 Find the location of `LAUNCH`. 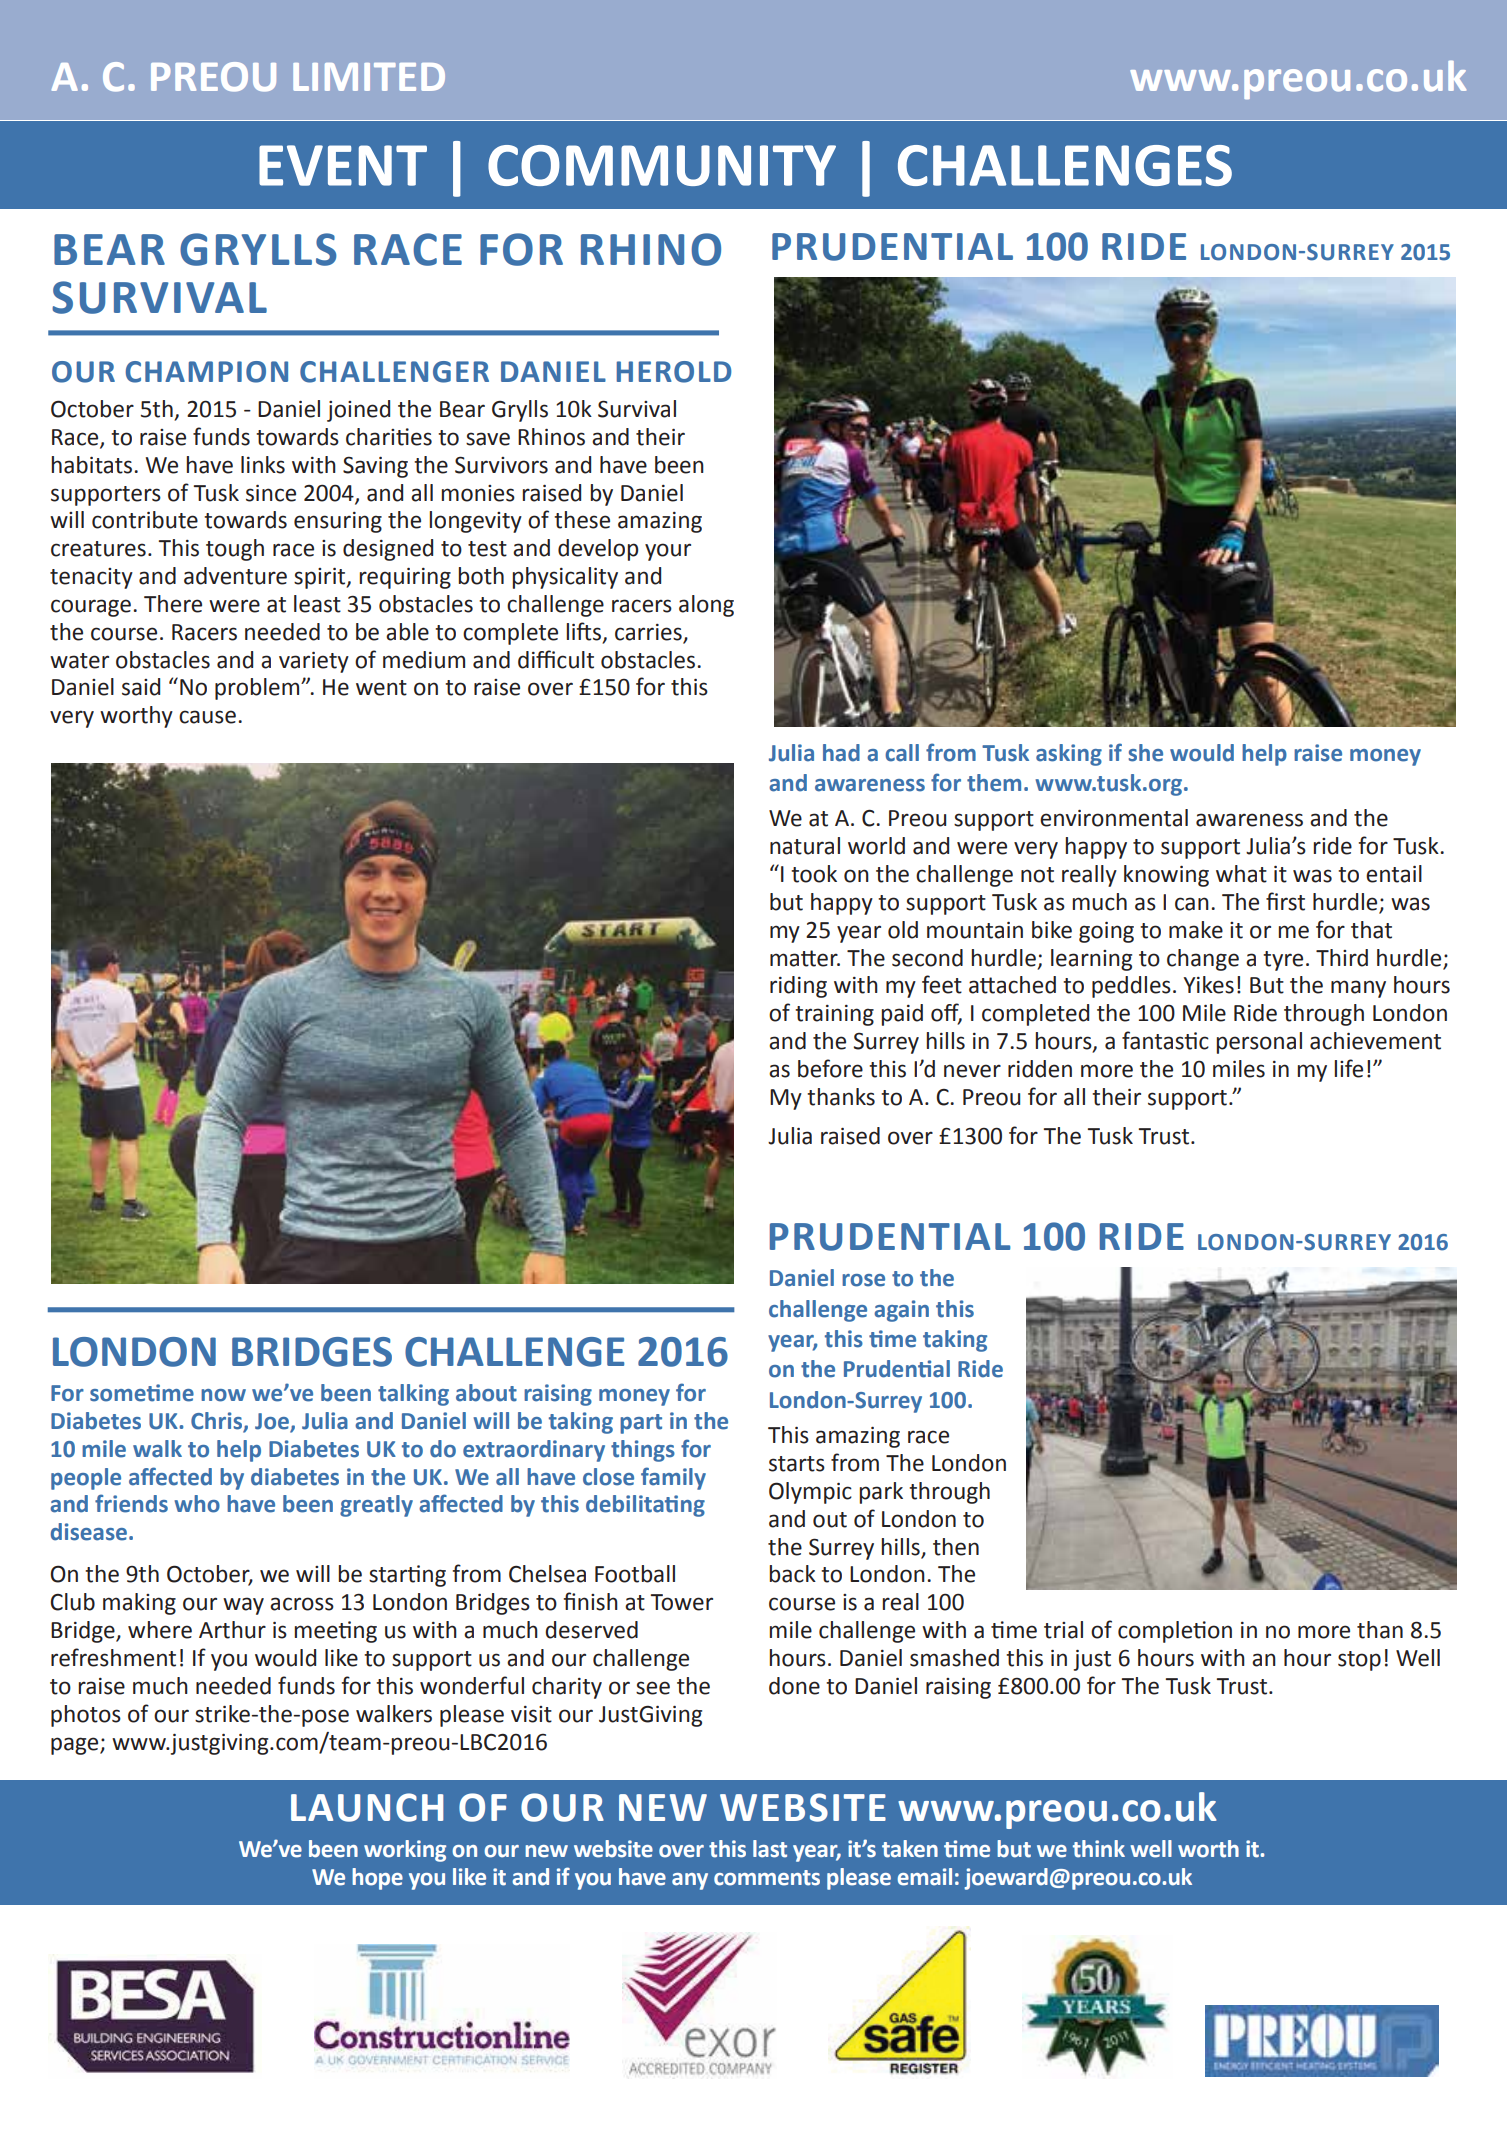

LAUNCH is located at coordinates (367, 1807).
